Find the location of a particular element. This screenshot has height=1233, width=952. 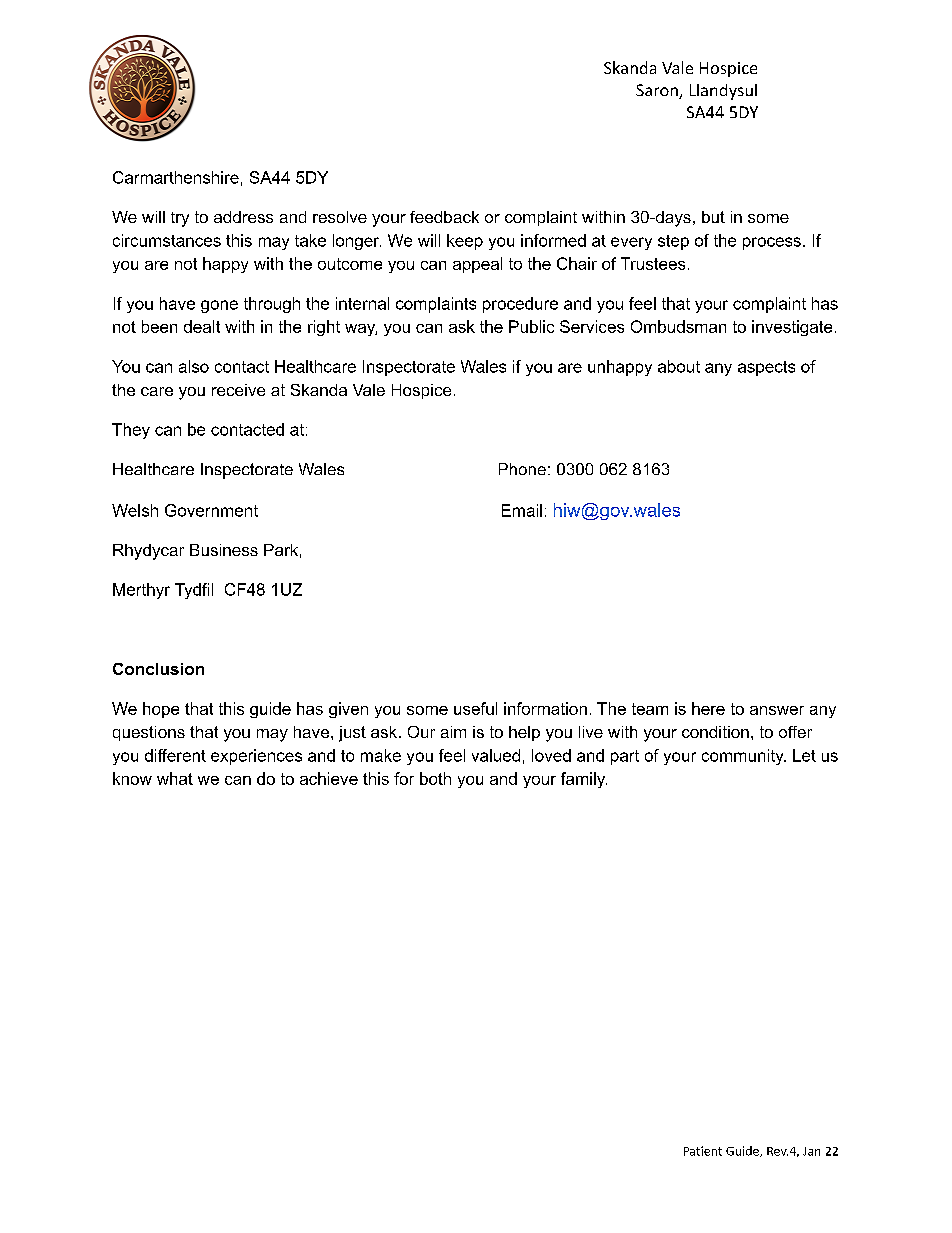

Conclusion is located at coordinates (158, 669).
